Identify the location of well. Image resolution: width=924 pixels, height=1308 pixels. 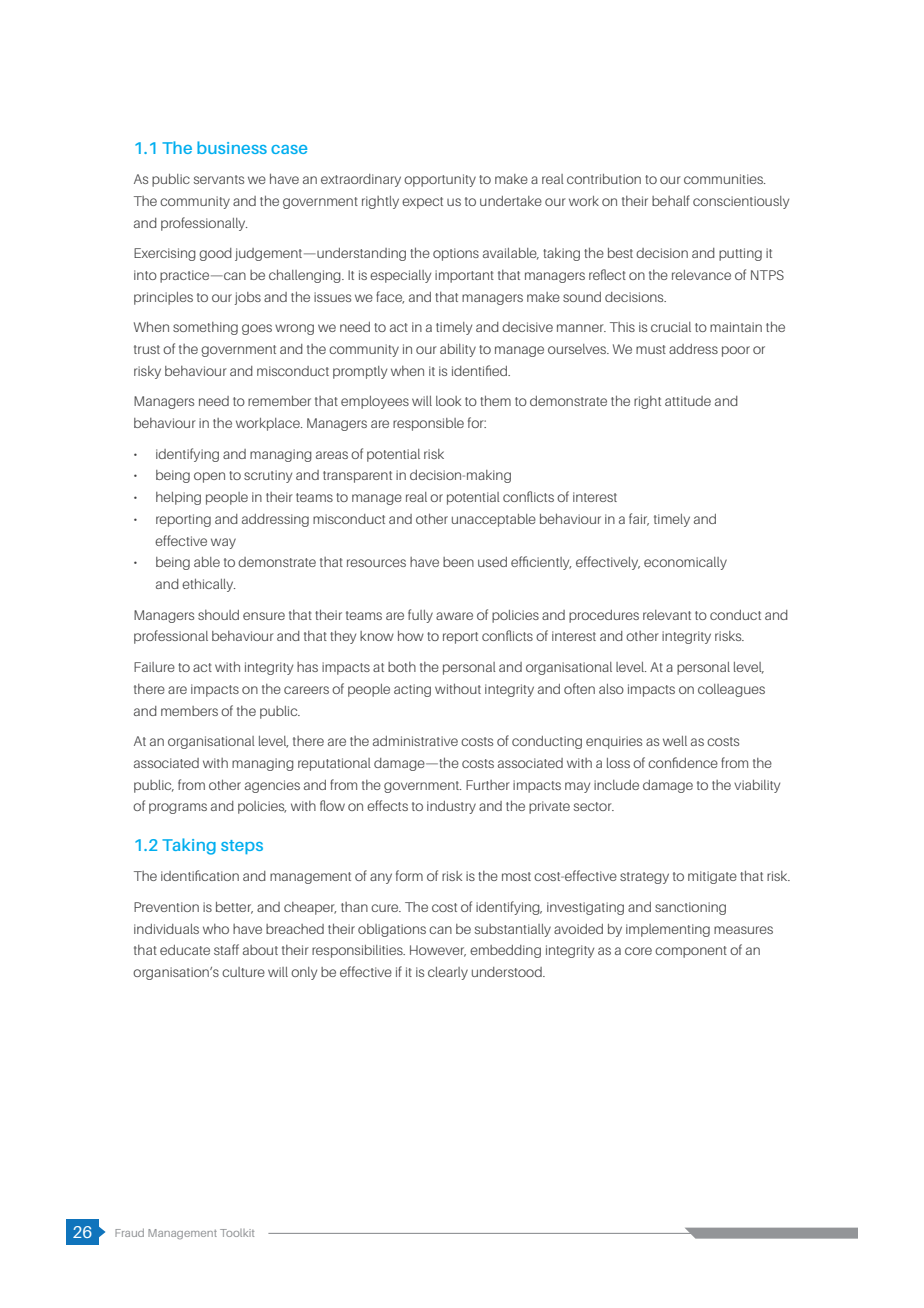
(675, 741).
